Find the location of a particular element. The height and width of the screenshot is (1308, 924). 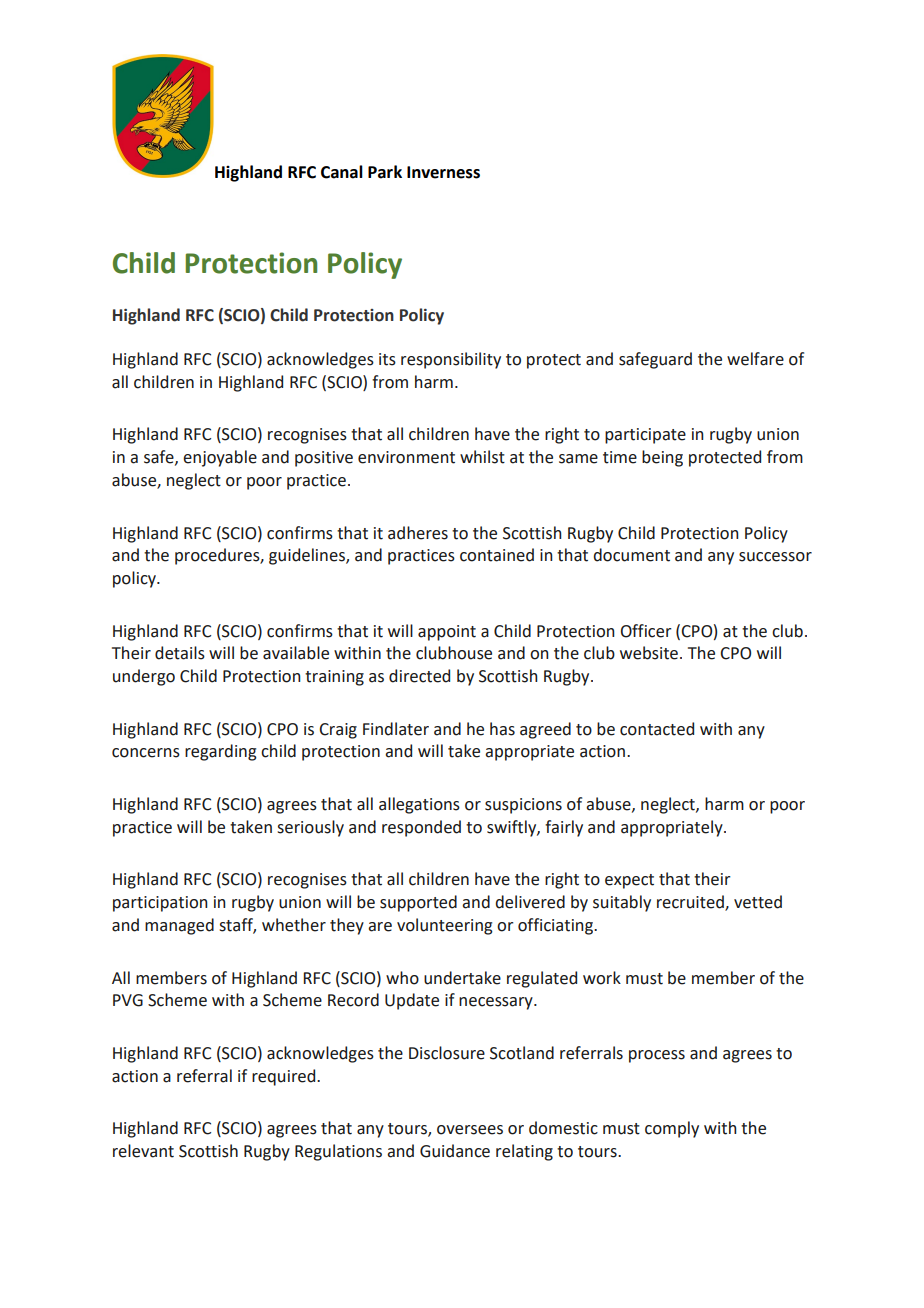

Inverness is located at coordinates (443, 172).
